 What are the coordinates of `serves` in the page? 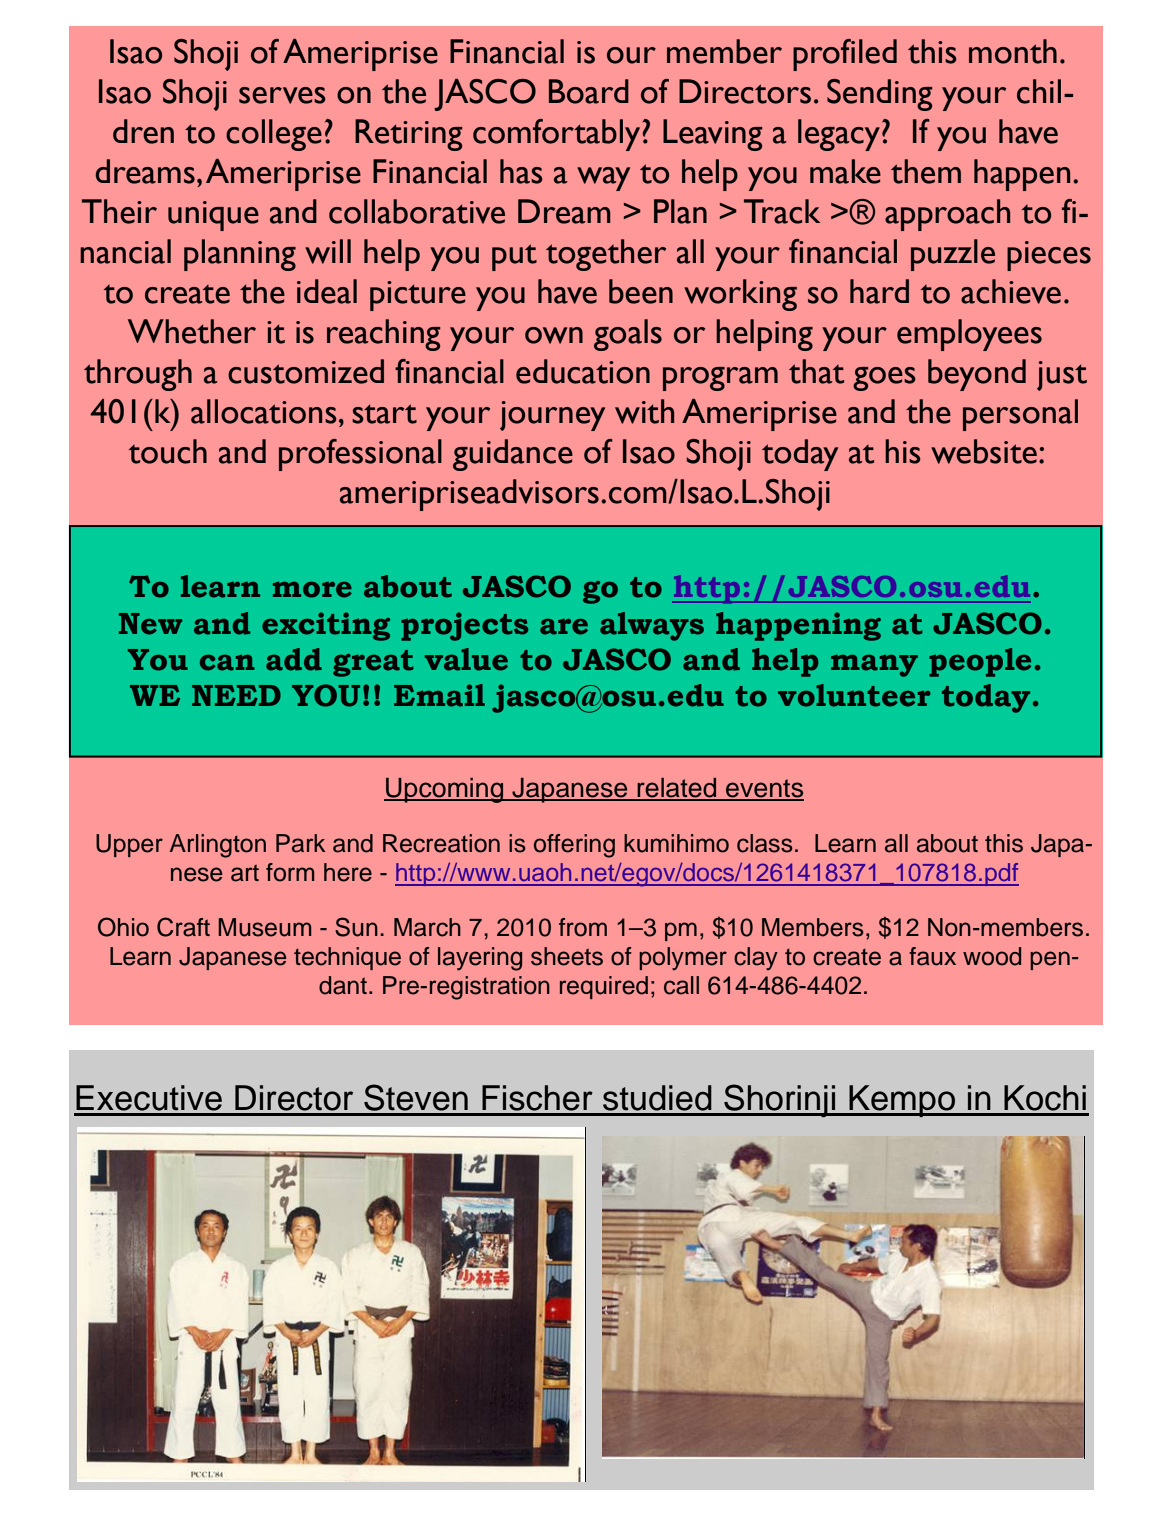 It's located at (282, 95).
